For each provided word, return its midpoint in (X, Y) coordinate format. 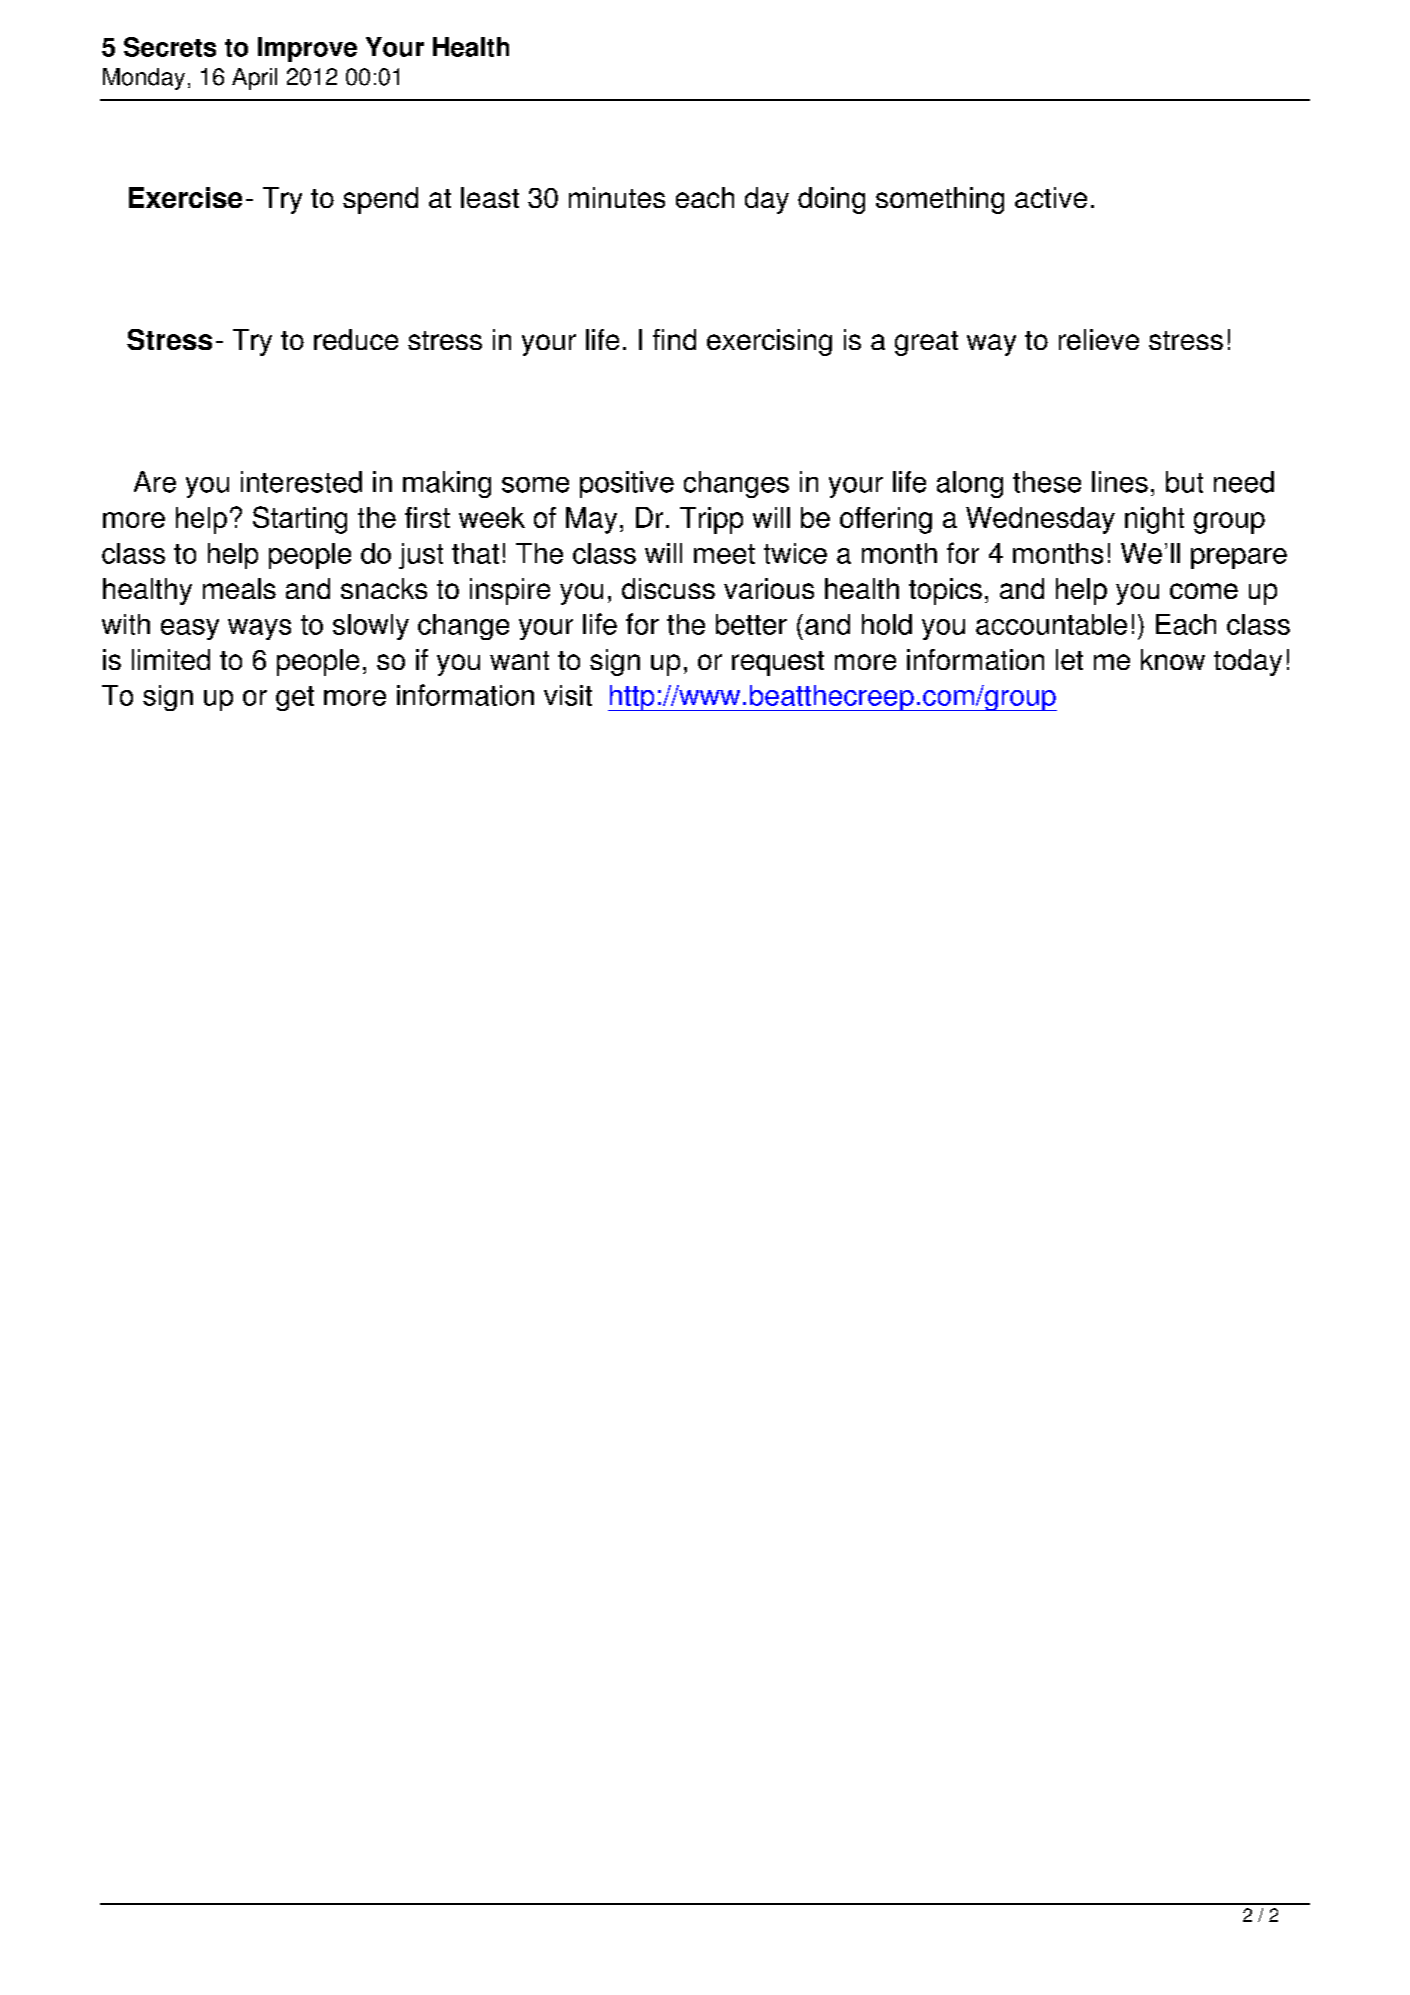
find (674, 339)
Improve (307, 49)
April (254, 79)
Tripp (711, 520)
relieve (1099, 339)
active (1051, 197)
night (1154, 520)
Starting (300, 520)
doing (831, 200)
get (295, 698)
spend (380, 200)
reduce (356, 339)
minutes (617, 197)
